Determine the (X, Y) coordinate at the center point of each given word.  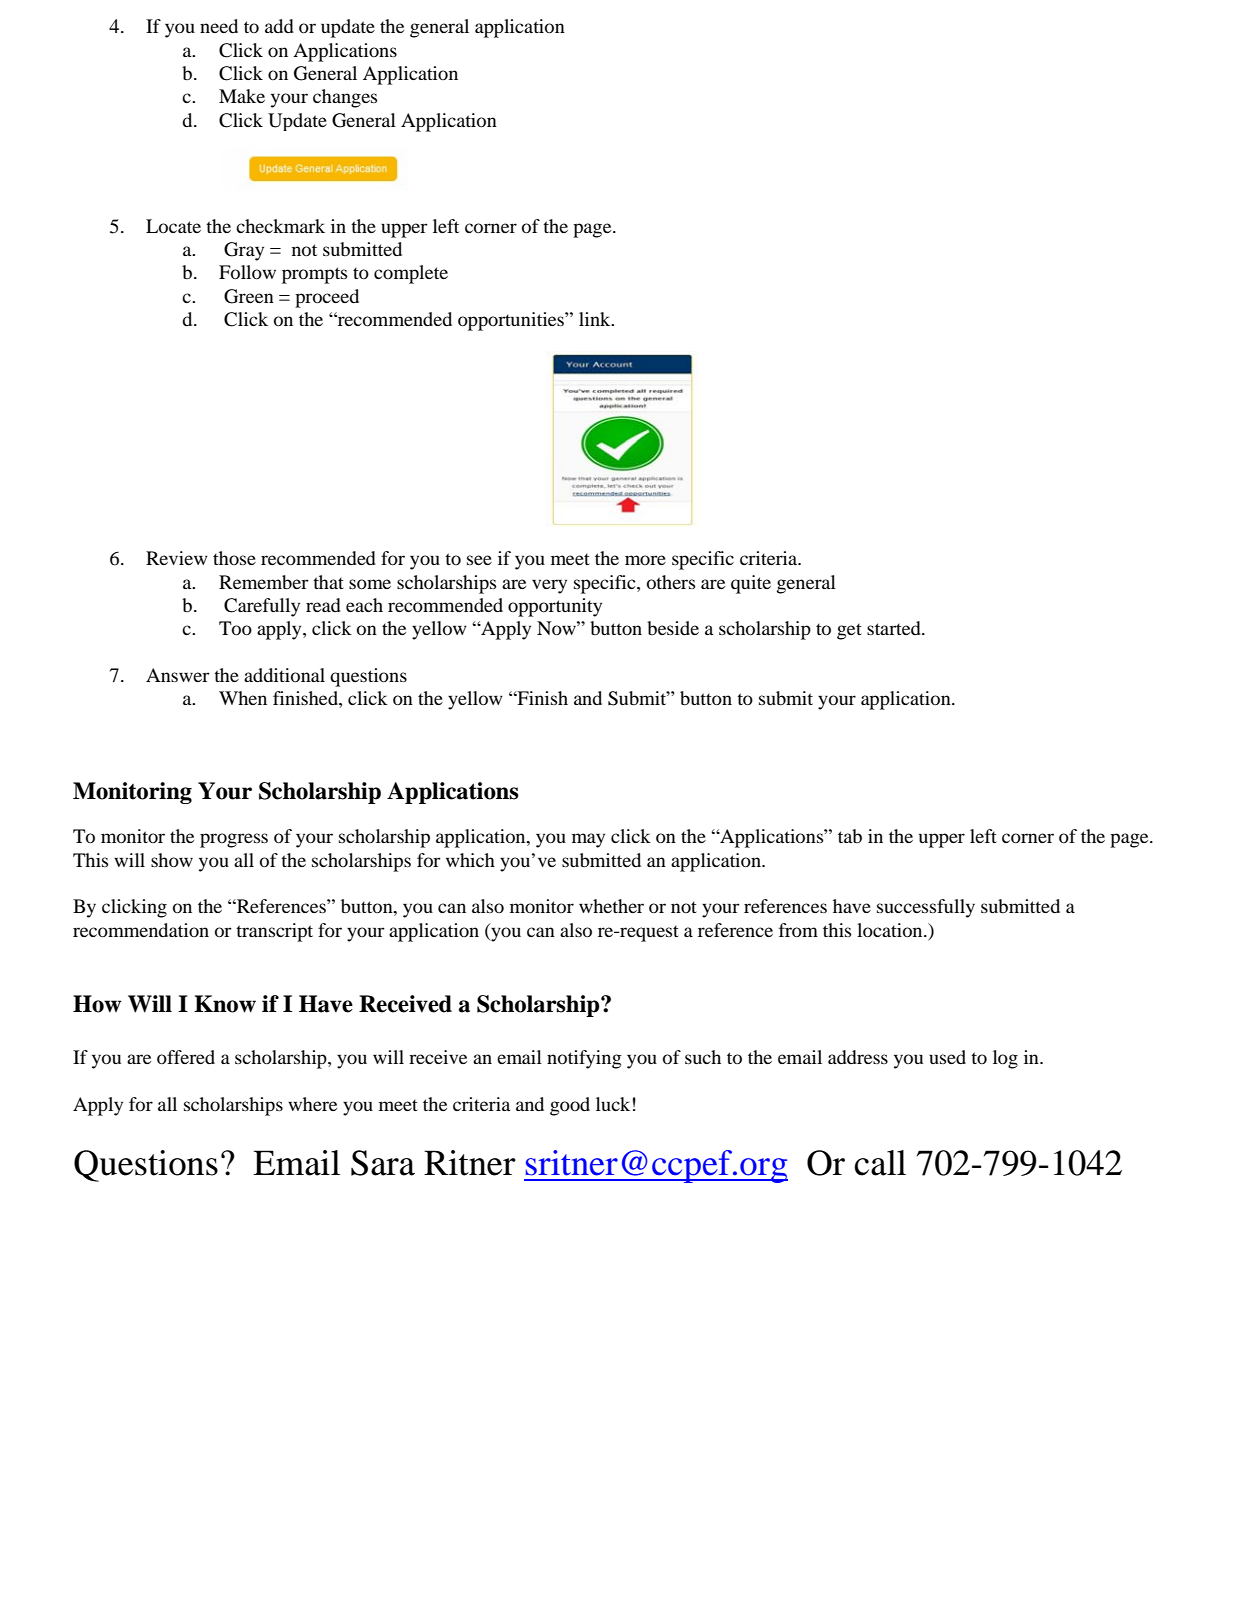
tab (850, 836)
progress (234, 840)
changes (345, 98)
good (570, 1106)
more (645, 560)
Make (242, 96)
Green (249, 296)
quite (751, 584)
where (312, 1104)
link (596, 319)
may (588, 840)
